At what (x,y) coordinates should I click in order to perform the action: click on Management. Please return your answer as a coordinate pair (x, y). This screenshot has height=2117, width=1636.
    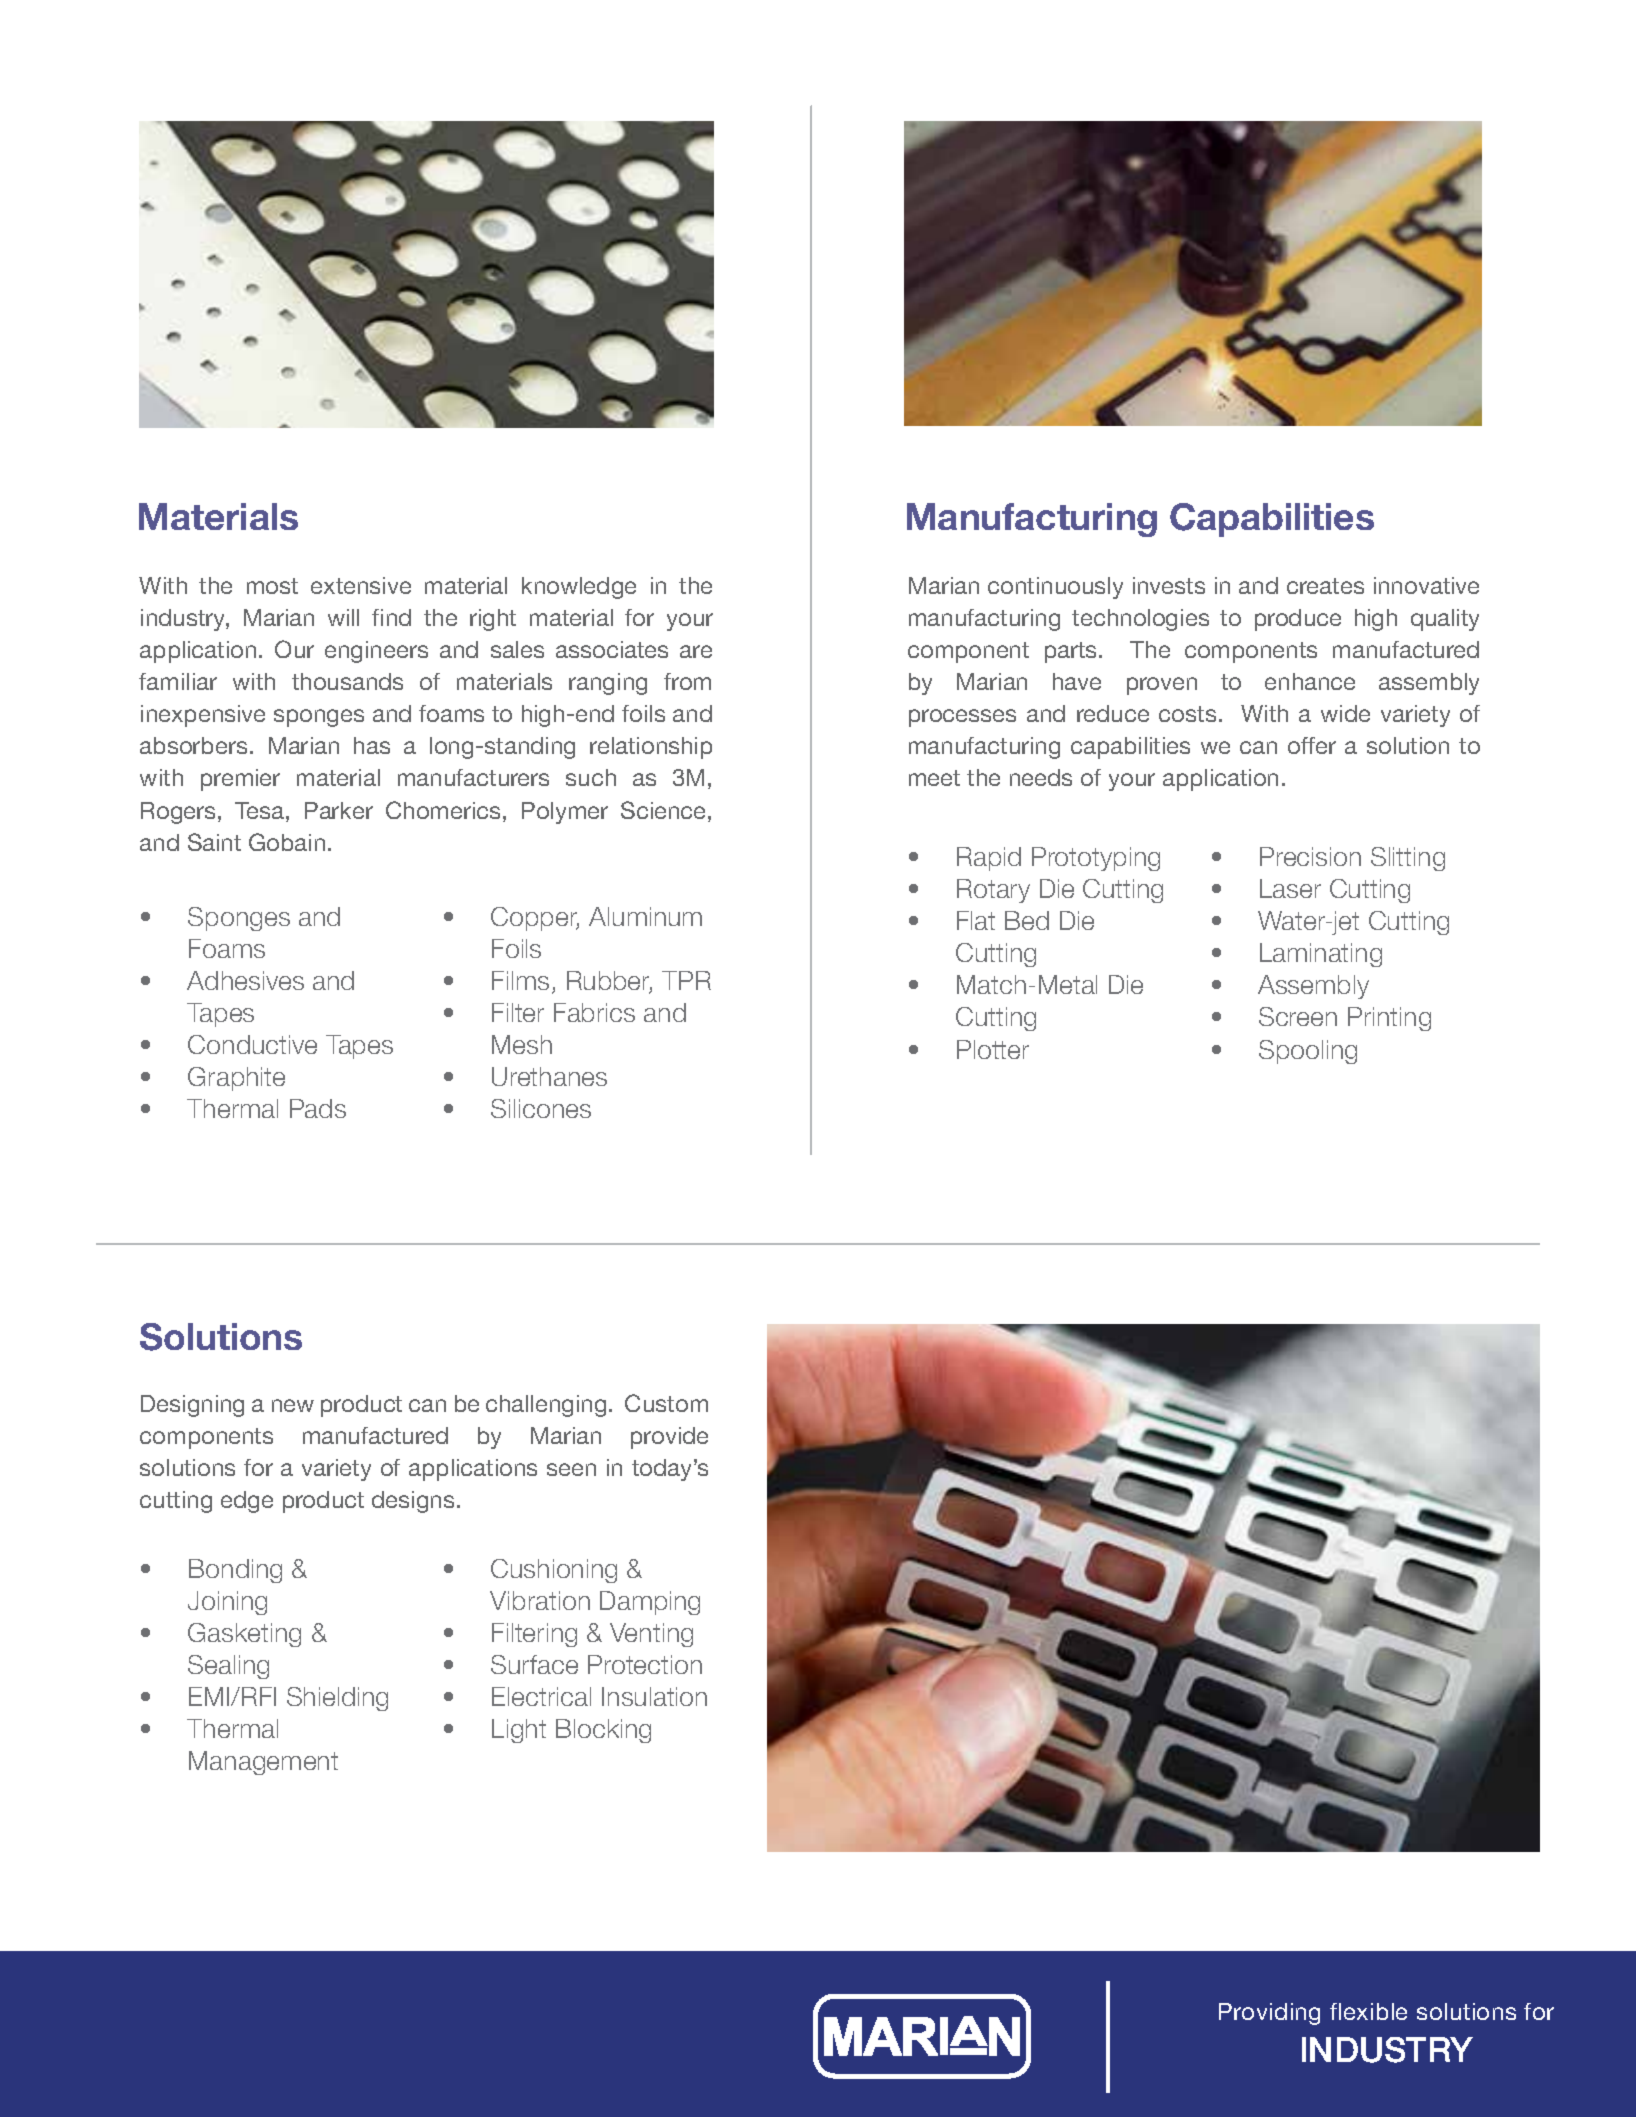
    Looking at the image, I should click on (263, 1763).
